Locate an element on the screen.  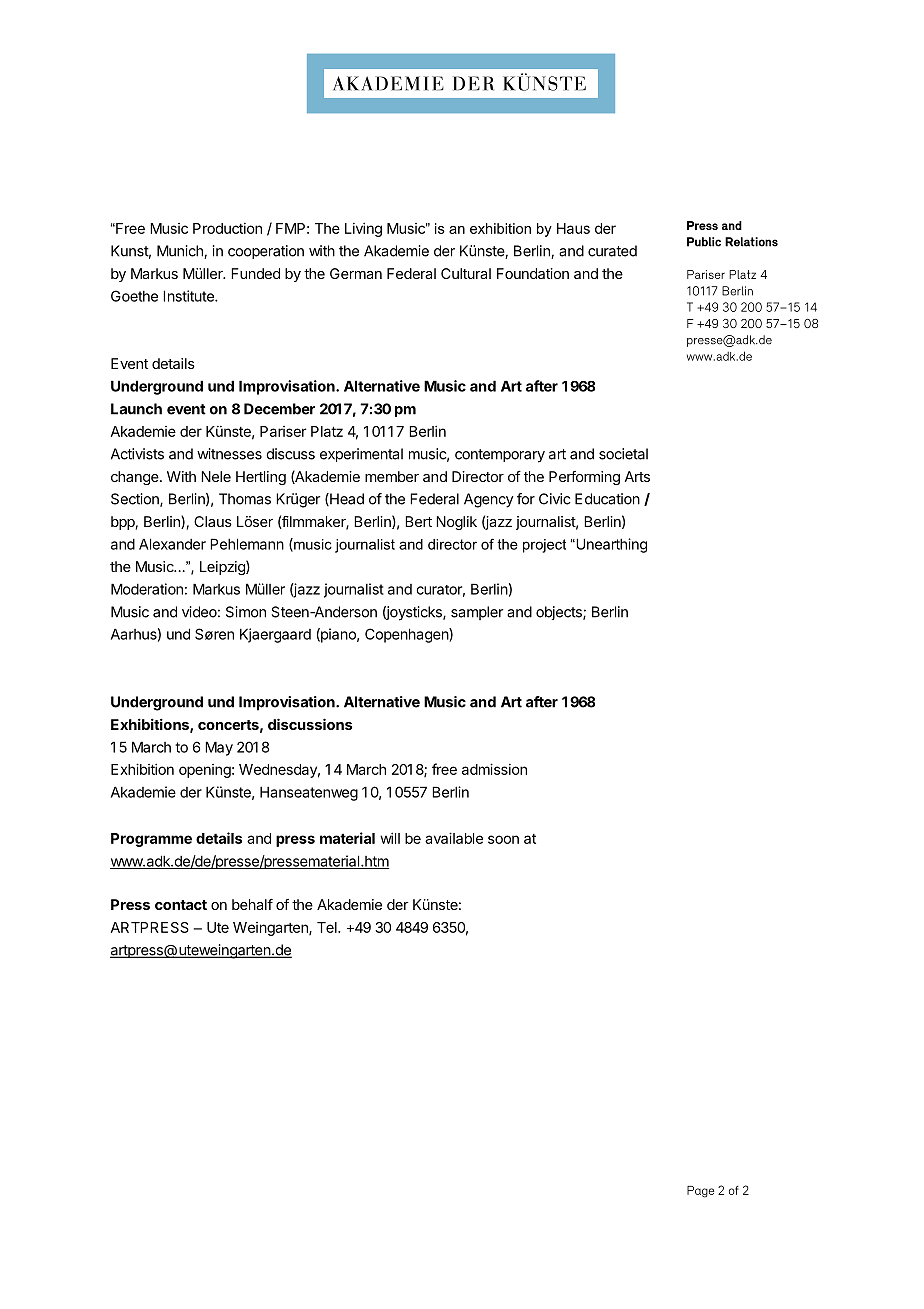
Munich is located at coordinates (181, 252).
